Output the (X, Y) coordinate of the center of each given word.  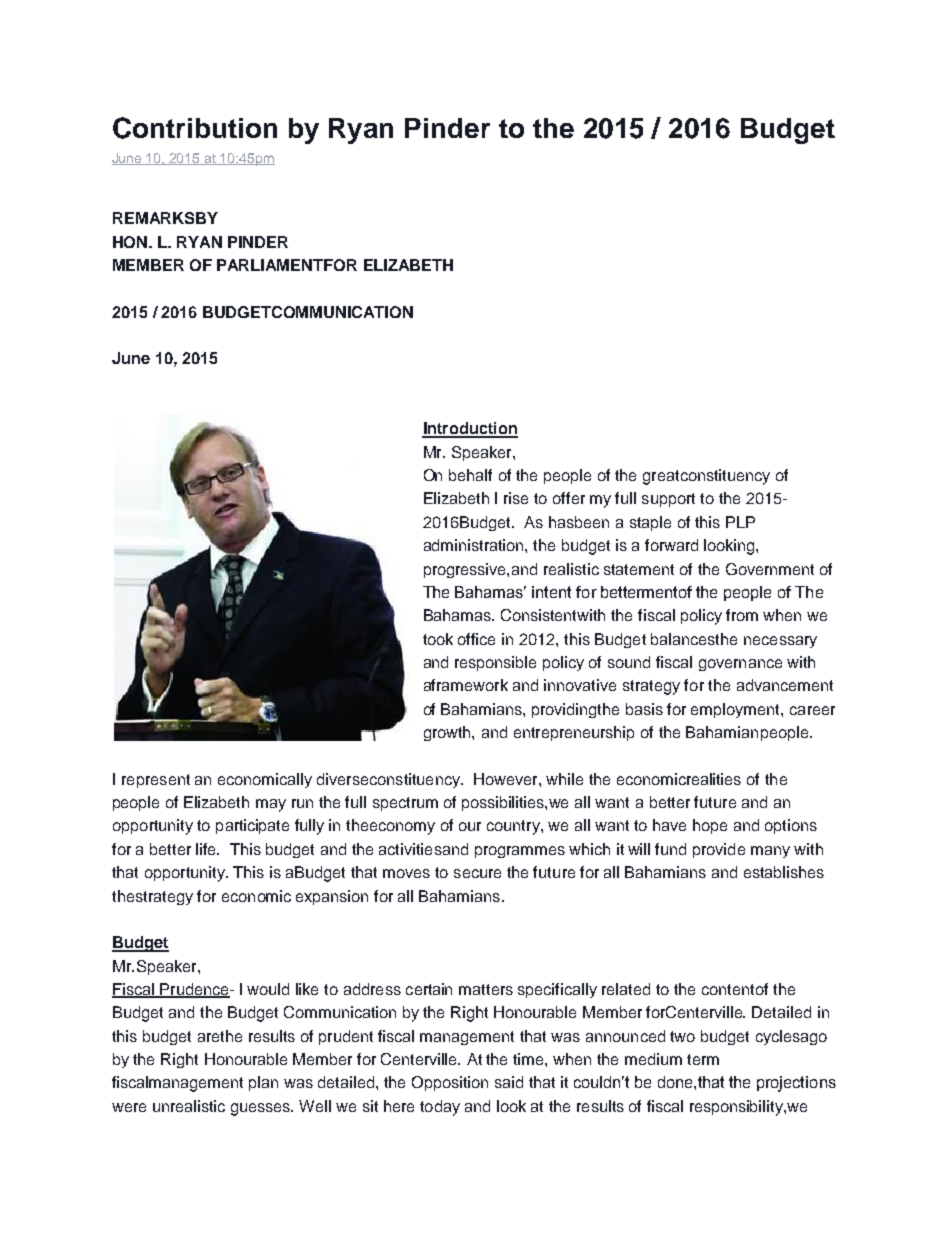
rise (516, 498)
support (668, 500)
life (207, 849)
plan (263, 1083)
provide (719, 850)
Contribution (195, 128)
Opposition (450, 1083)
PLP (740, 522)
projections (796, 1084)
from (742, 615)
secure (477, 873)
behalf (470, 475)
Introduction (470, 429)
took (438, 639)
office (476, 639)
